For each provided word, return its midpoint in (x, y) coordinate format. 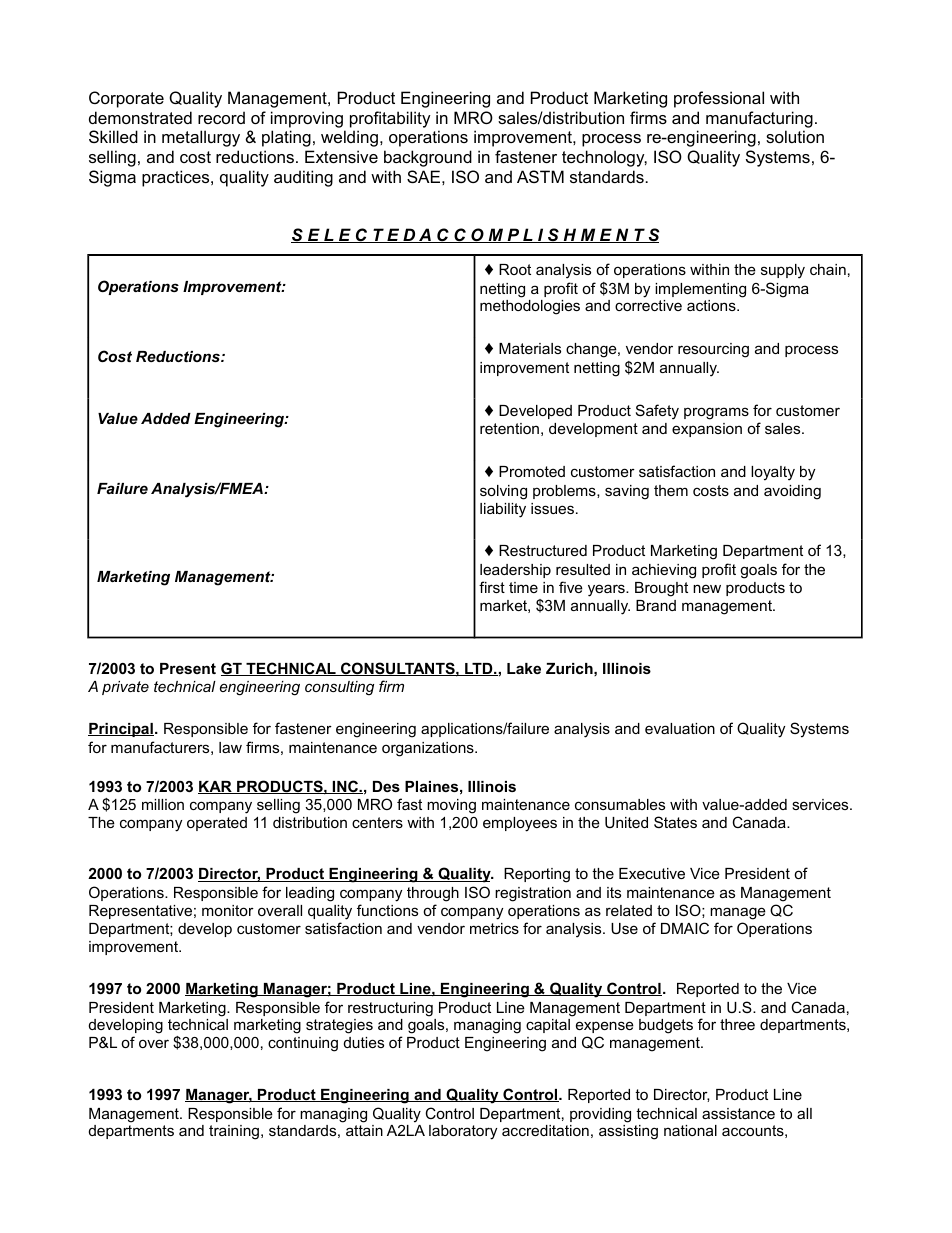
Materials (530, 348)
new (707, 588)
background (428, 158)
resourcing (713, 350)
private (125, 688)
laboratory (463, 1132)
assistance (738, 1113)
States (675, 822)
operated (217, 824)
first (492, 587)
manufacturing (759, 119)
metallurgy (201, 138)
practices (177, 178)
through (433, 894)
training (235, 1132)
